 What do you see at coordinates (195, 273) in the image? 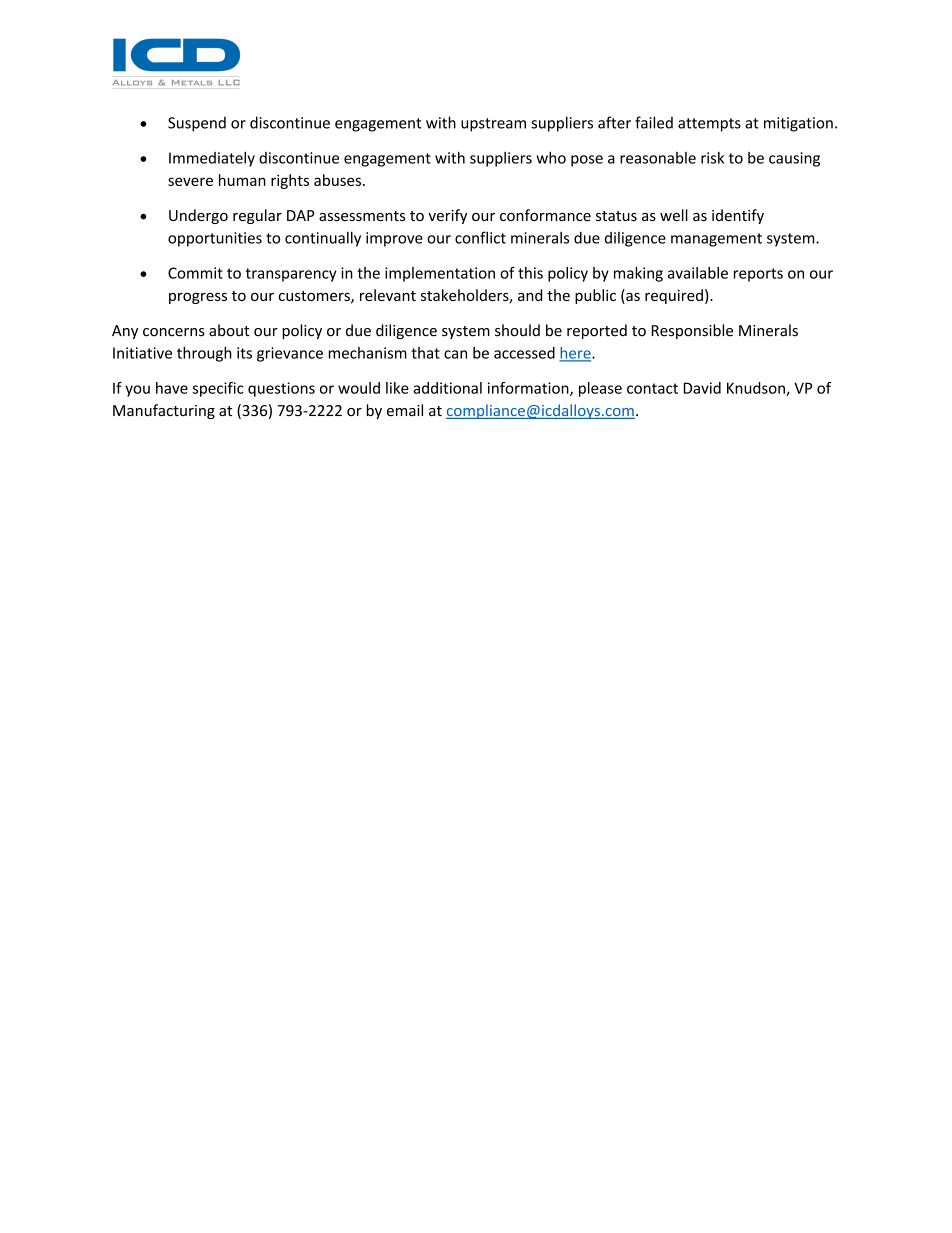
I see `Commit` at bounding box center [195, 273].
